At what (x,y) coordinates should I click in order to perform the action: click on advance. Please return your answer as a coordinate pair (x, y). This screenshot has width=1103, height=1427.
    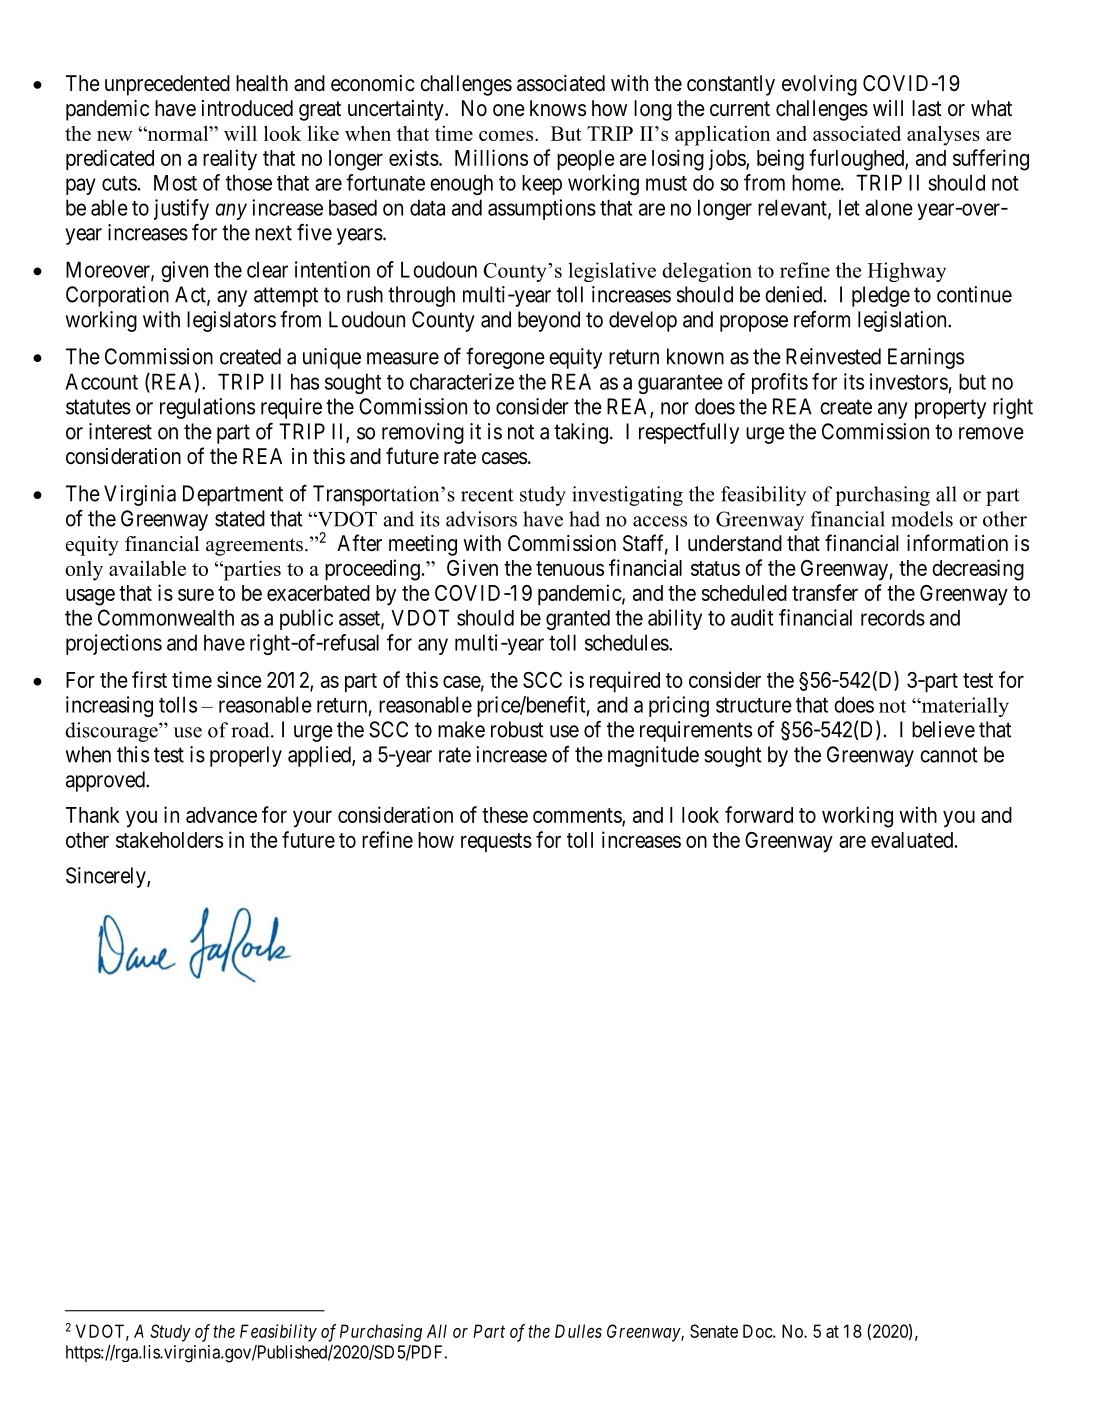
    Looking at the image, I should click on (221, 815).
